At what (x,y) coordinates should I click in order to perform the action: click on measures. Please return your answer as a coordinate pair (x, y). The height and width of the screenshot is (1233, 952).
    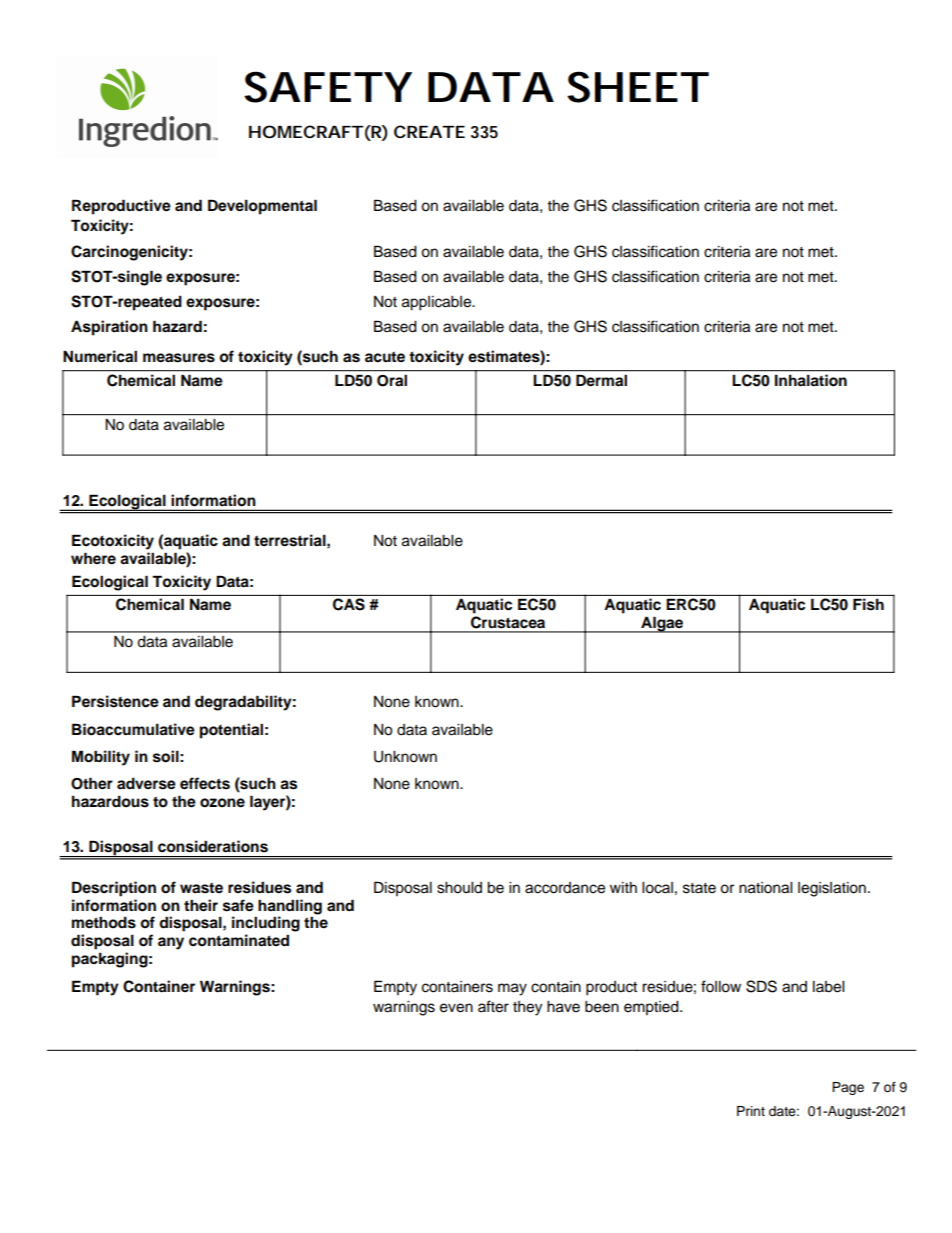
    Looking at the image, I should click on (179, 358).
